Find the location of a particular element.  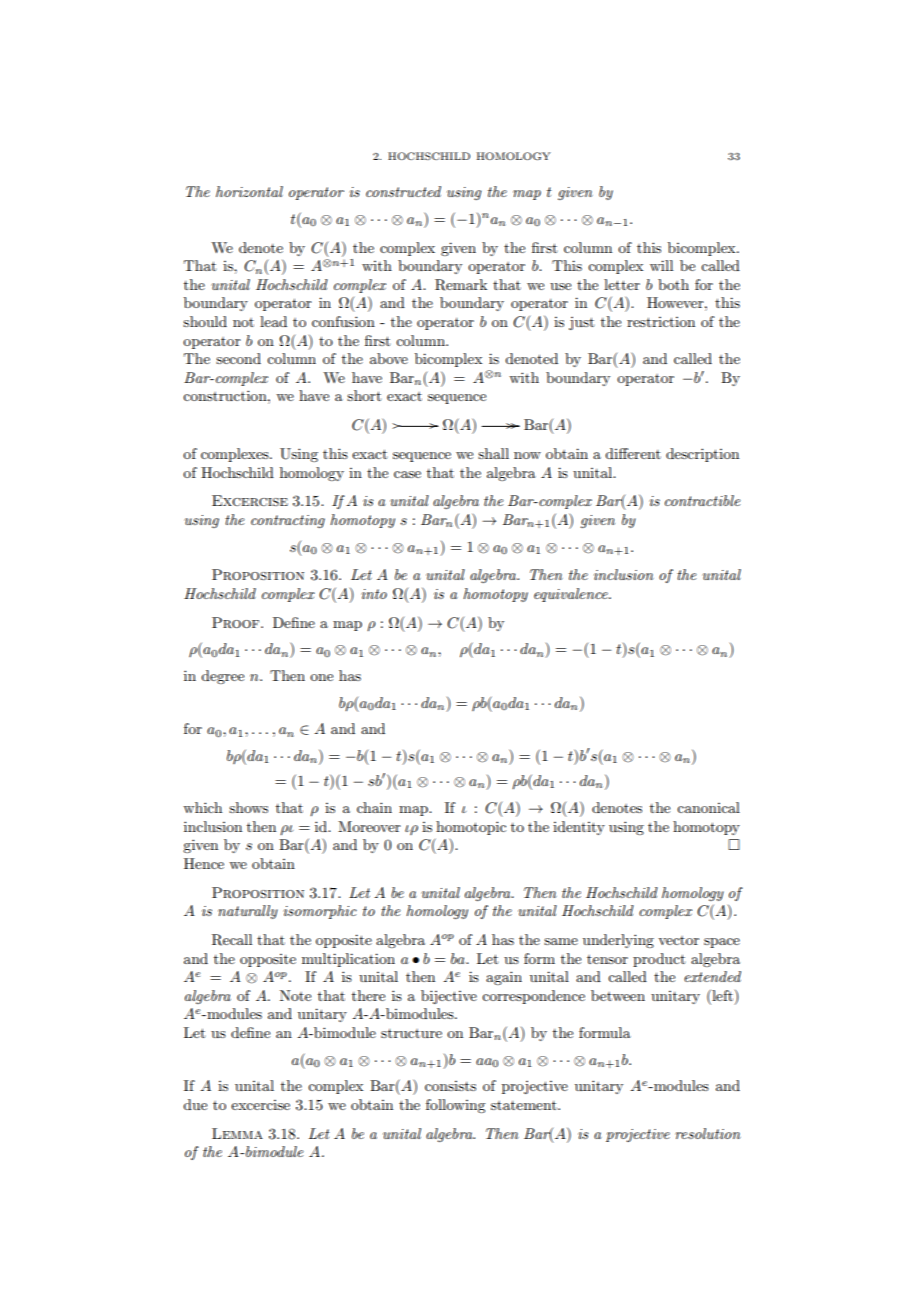

horizontal is located at coordinates (249, 191).
